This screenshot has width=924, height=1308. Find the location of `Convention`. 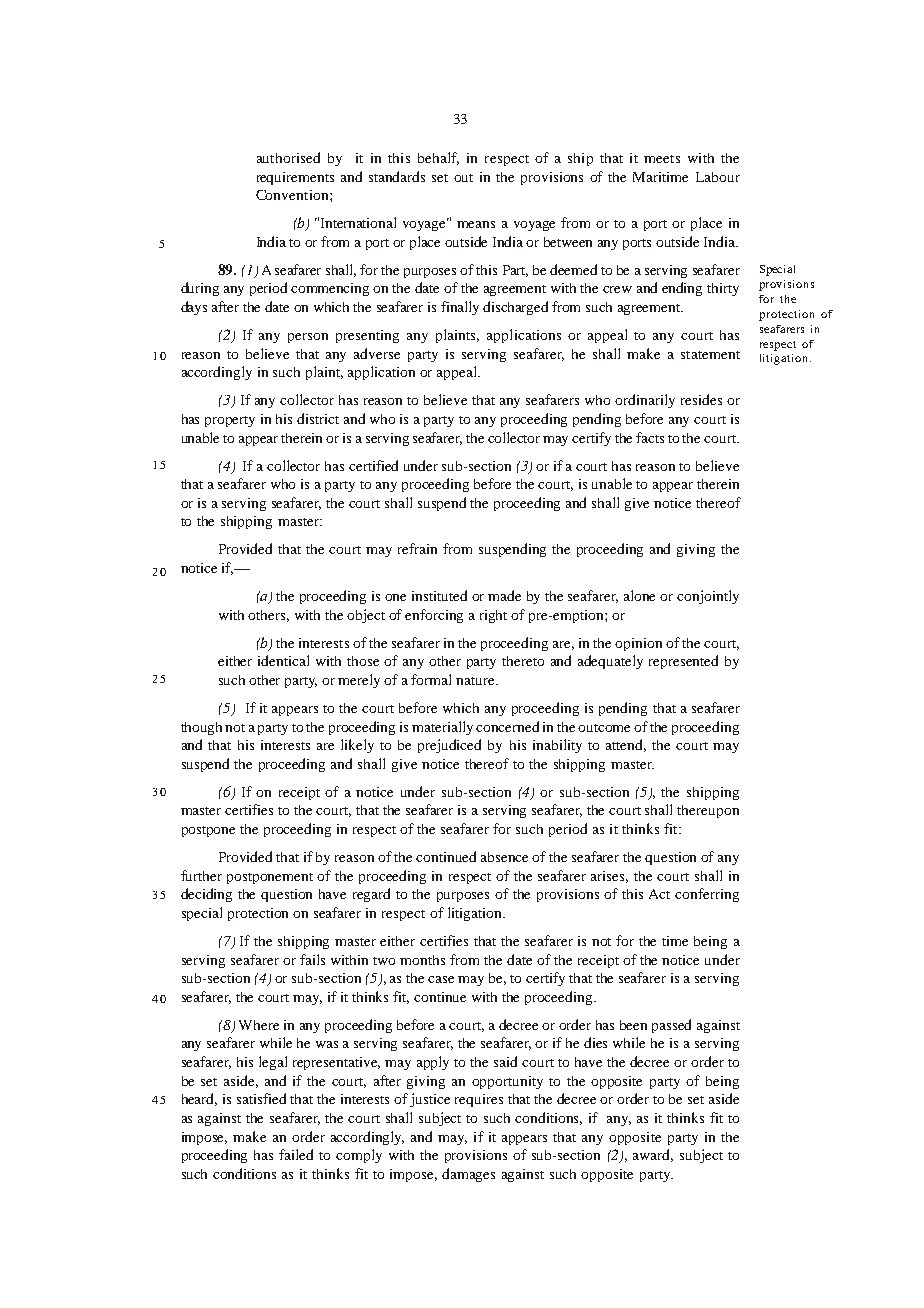

Convention is located at coordinates (293, 195).
